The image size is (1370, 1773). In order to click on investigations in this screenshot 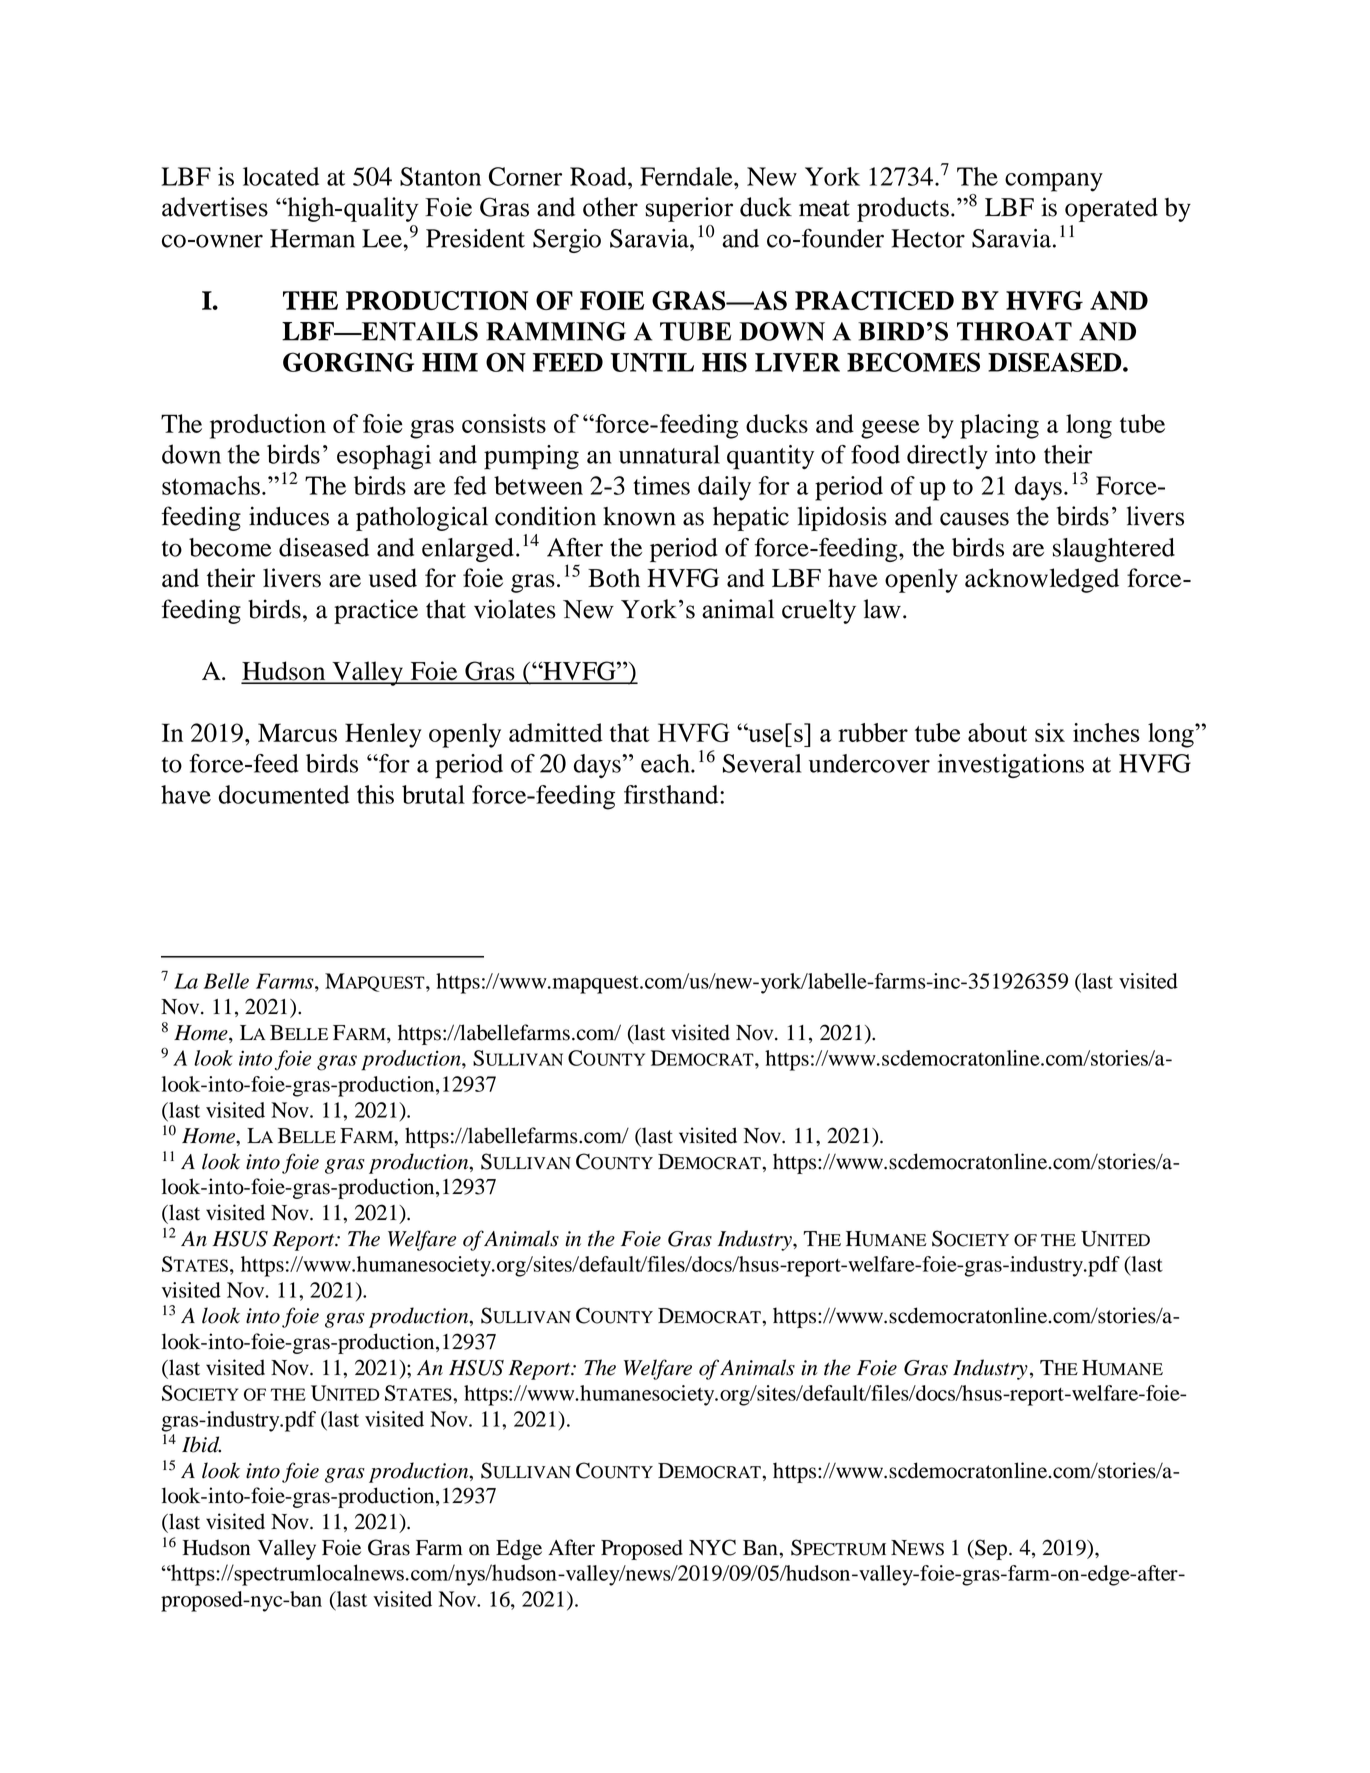, I will do `click(1011, 766)`.
